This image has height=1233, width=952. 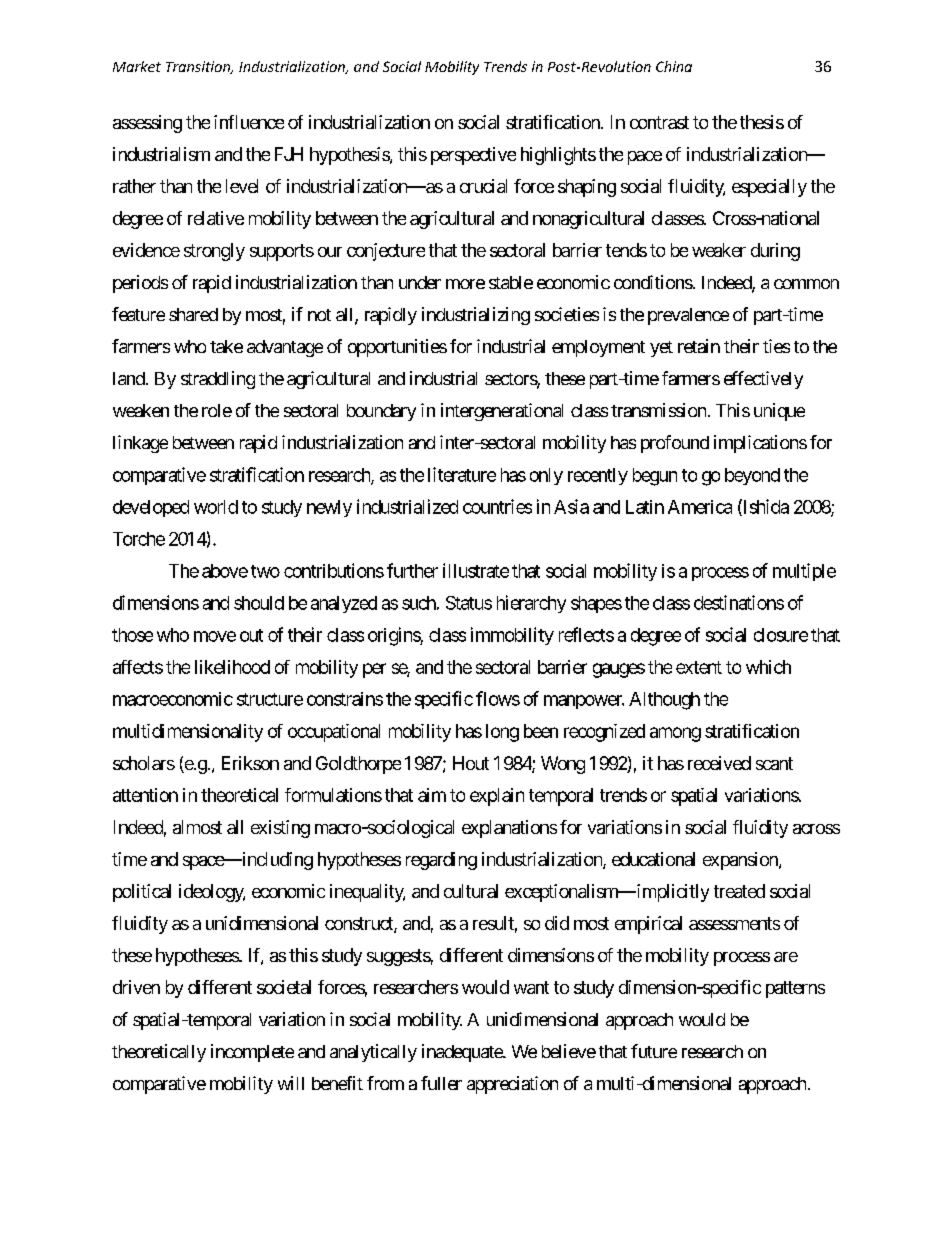 I want to click on under, so click(x=420, y=282).
